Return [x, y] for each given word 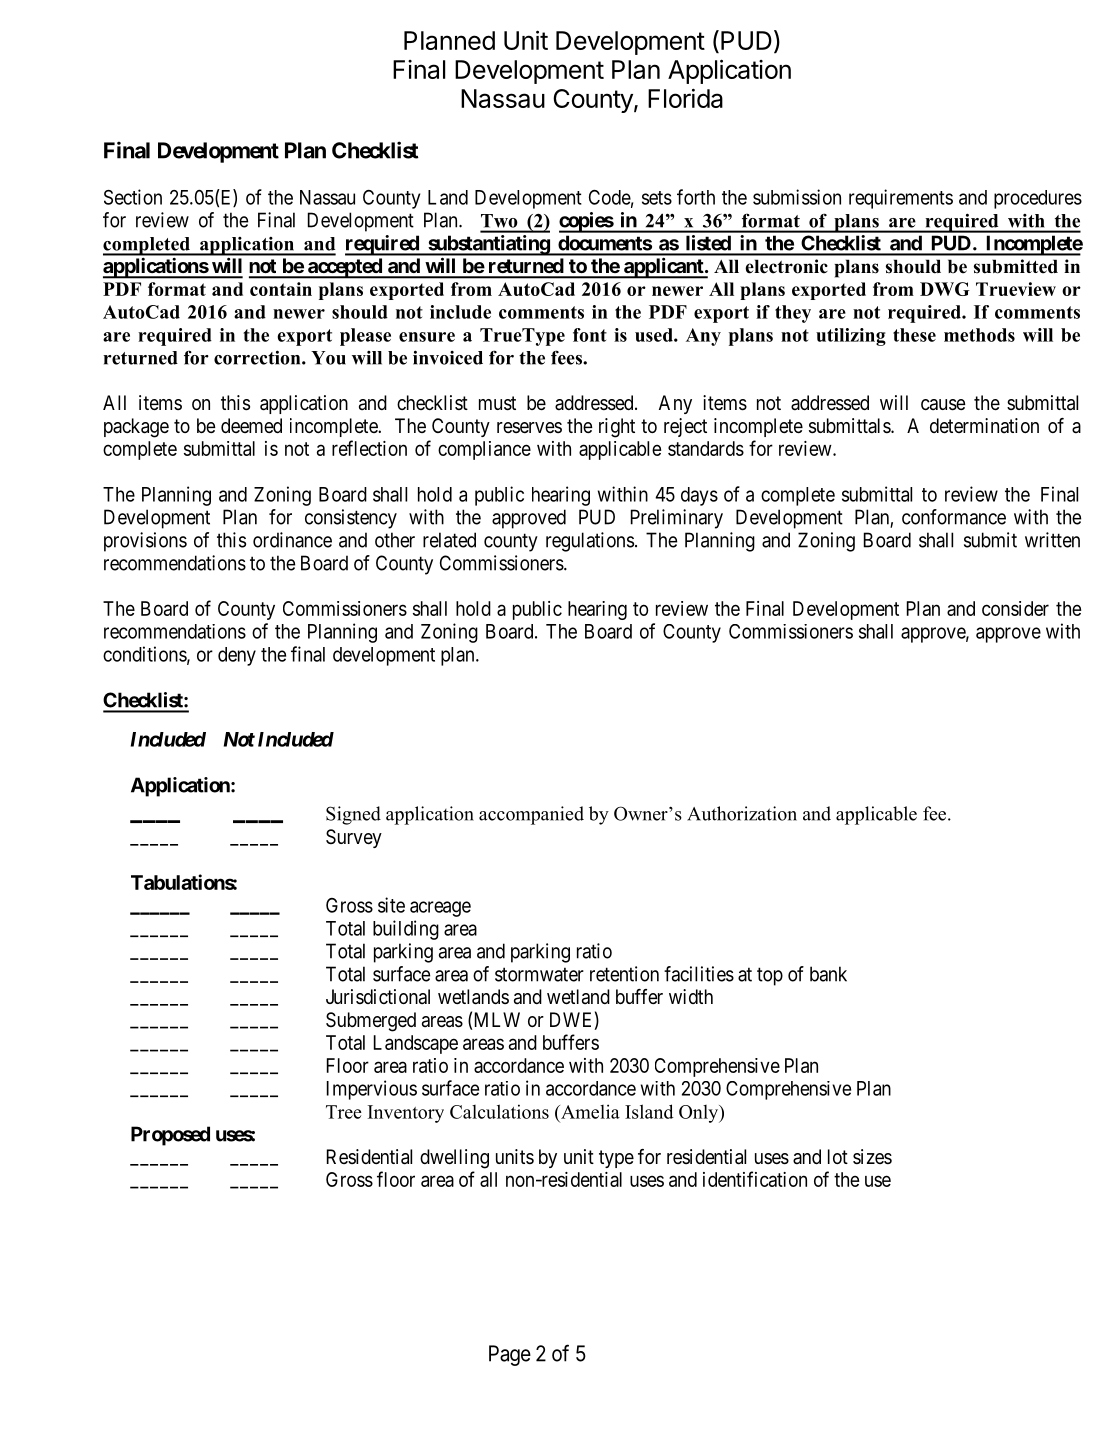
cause [943, 405]
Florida [685, 98]
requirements [901, 199]
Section [133, 197]
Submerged [371, 1022]
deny [237, 656]
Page [510, 1355]
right [617, 428]
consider [1015, 608]
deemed [251, 425]
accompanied [531, 815]
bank [828, 974]
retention [624, 974]
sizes [872, 1156]
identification [755, 1179]
